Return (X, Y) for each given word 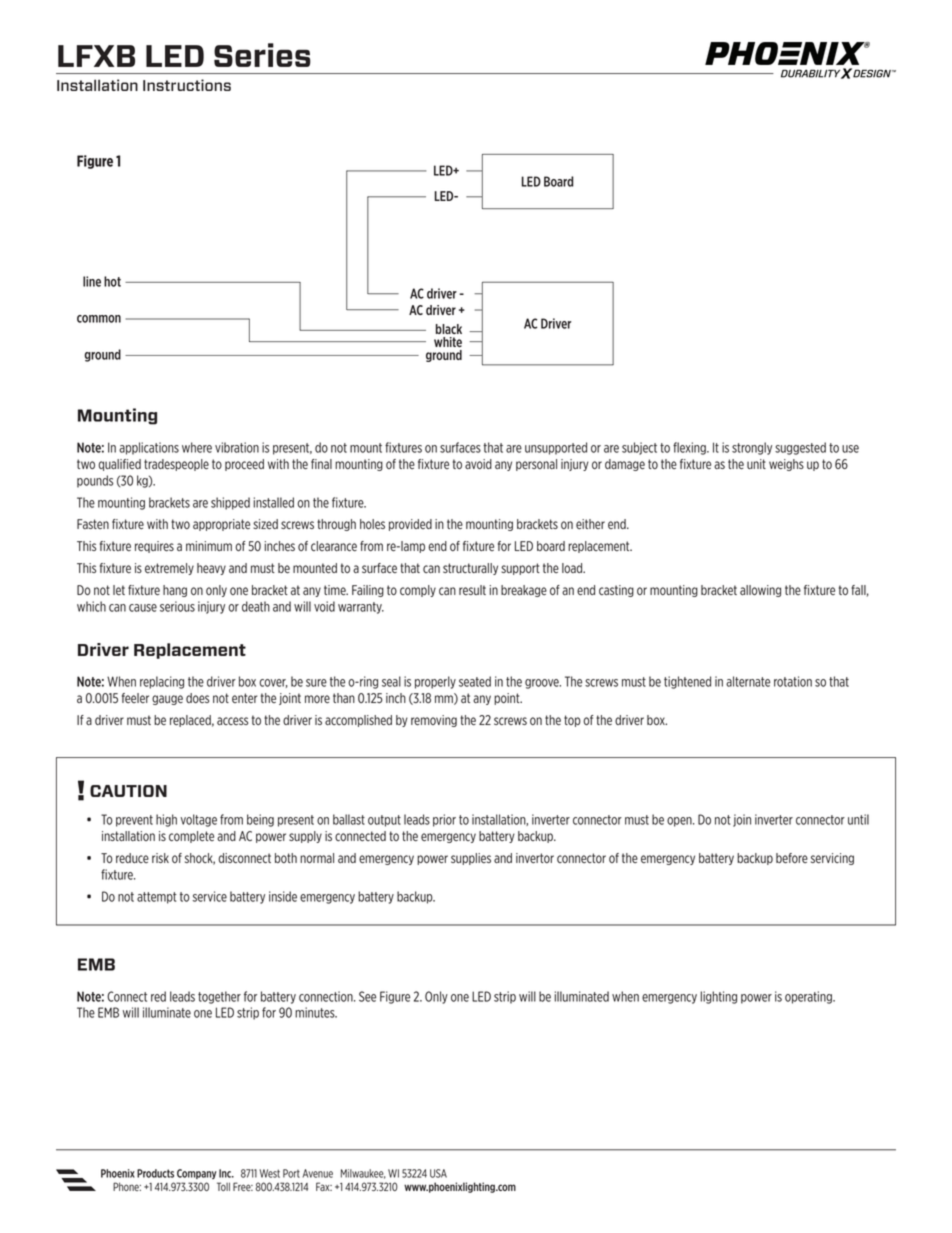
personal (536, 465)
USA (438, 1173)
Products (155, 1173)
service (209, 896)
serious (177, 606)
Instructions (187, 85)
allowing (760, 591)
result (472, 590)
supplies (471, 859)
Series (262, 55)
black (449, 329)
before (792, 858)
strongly (752, 448)
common (99, 319)
